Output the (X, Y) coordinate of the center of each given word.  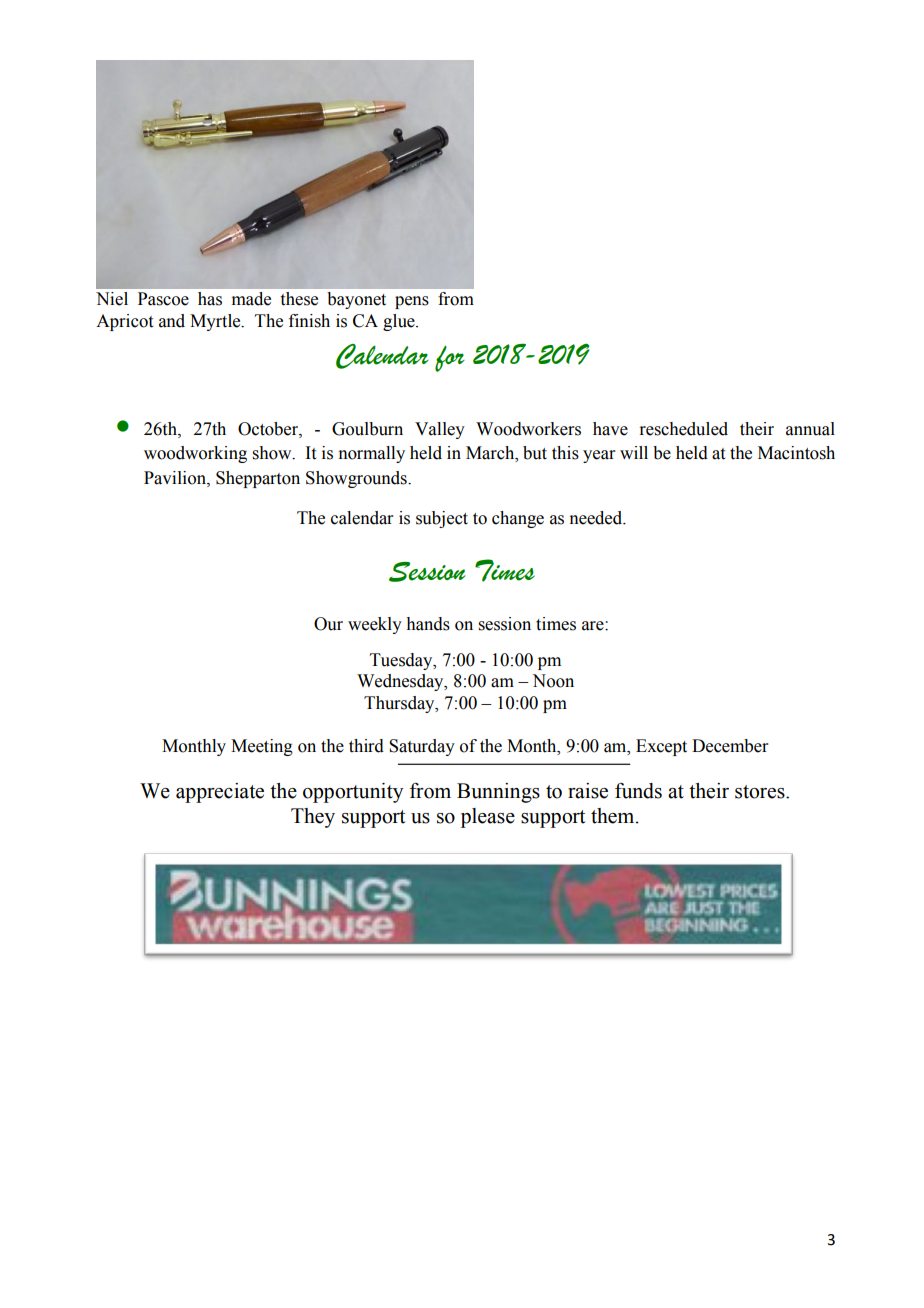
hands (428, 624)
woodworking (195, 454)
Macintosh (796, 453)
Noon (553, 681)
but (535, 453)
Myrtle (216, 322)
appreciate (220, 793)
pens (412, 302)
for (450, 359)
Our (328, 624)
